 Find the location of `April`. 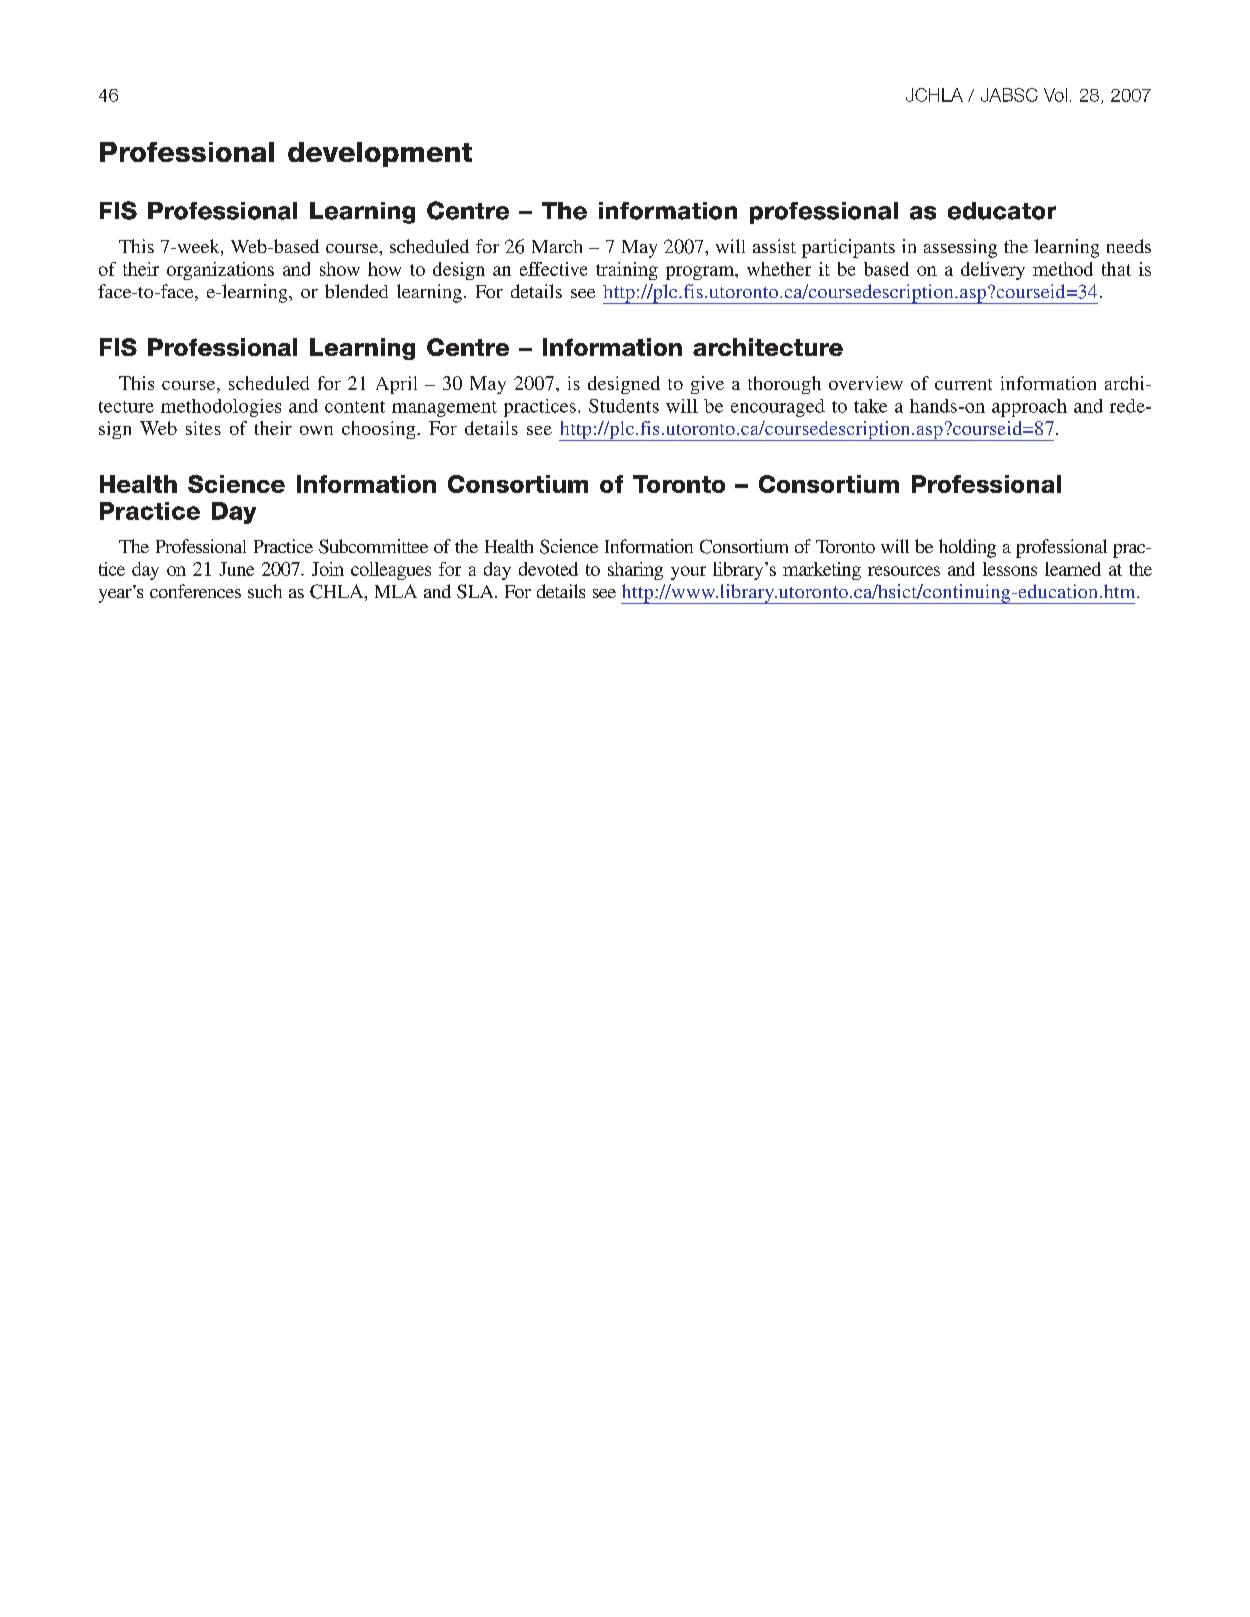

April is located at coordinates (396, 385).
